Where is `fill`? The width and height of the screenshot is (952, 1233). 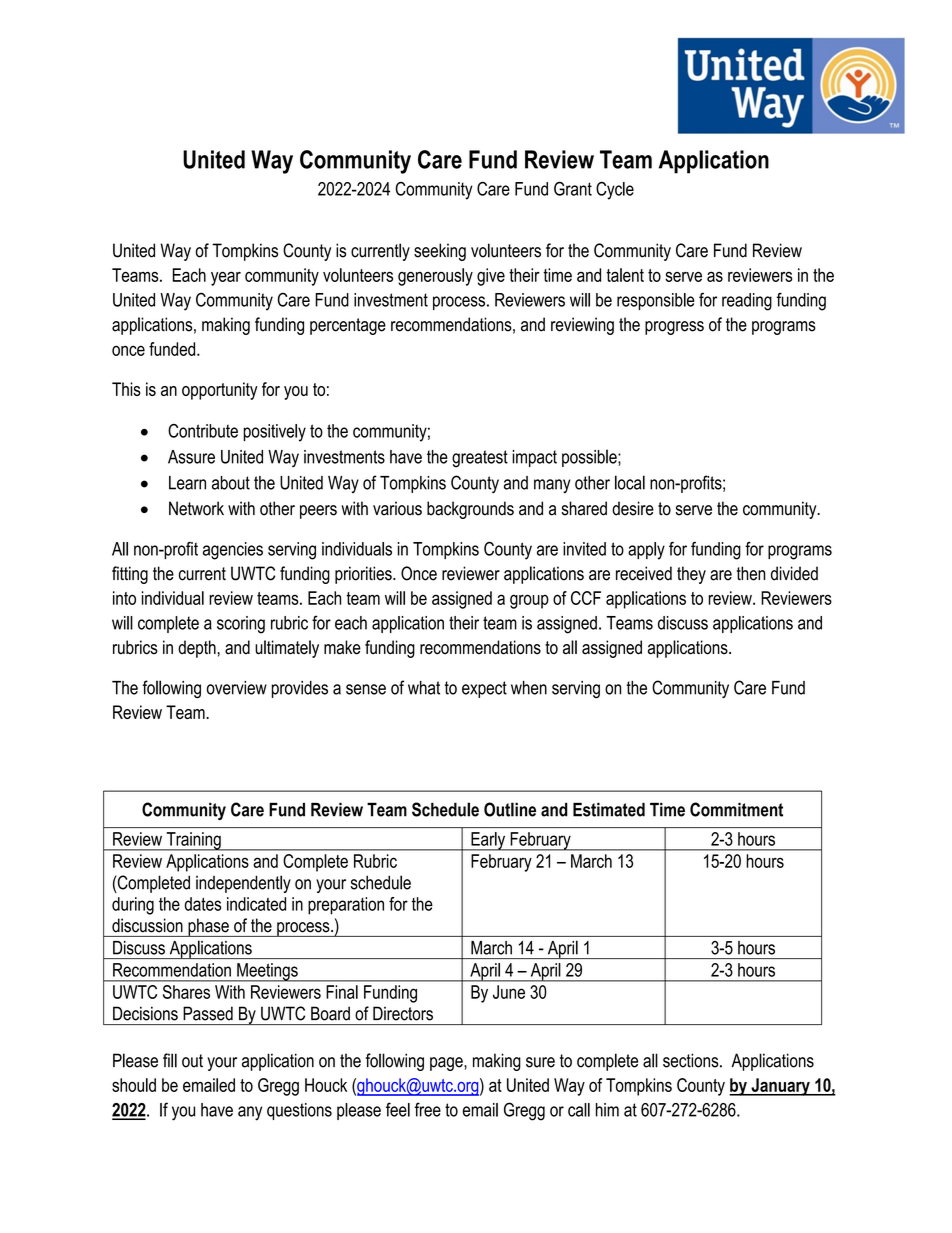
fill is located at coordinates (170, 1060).
